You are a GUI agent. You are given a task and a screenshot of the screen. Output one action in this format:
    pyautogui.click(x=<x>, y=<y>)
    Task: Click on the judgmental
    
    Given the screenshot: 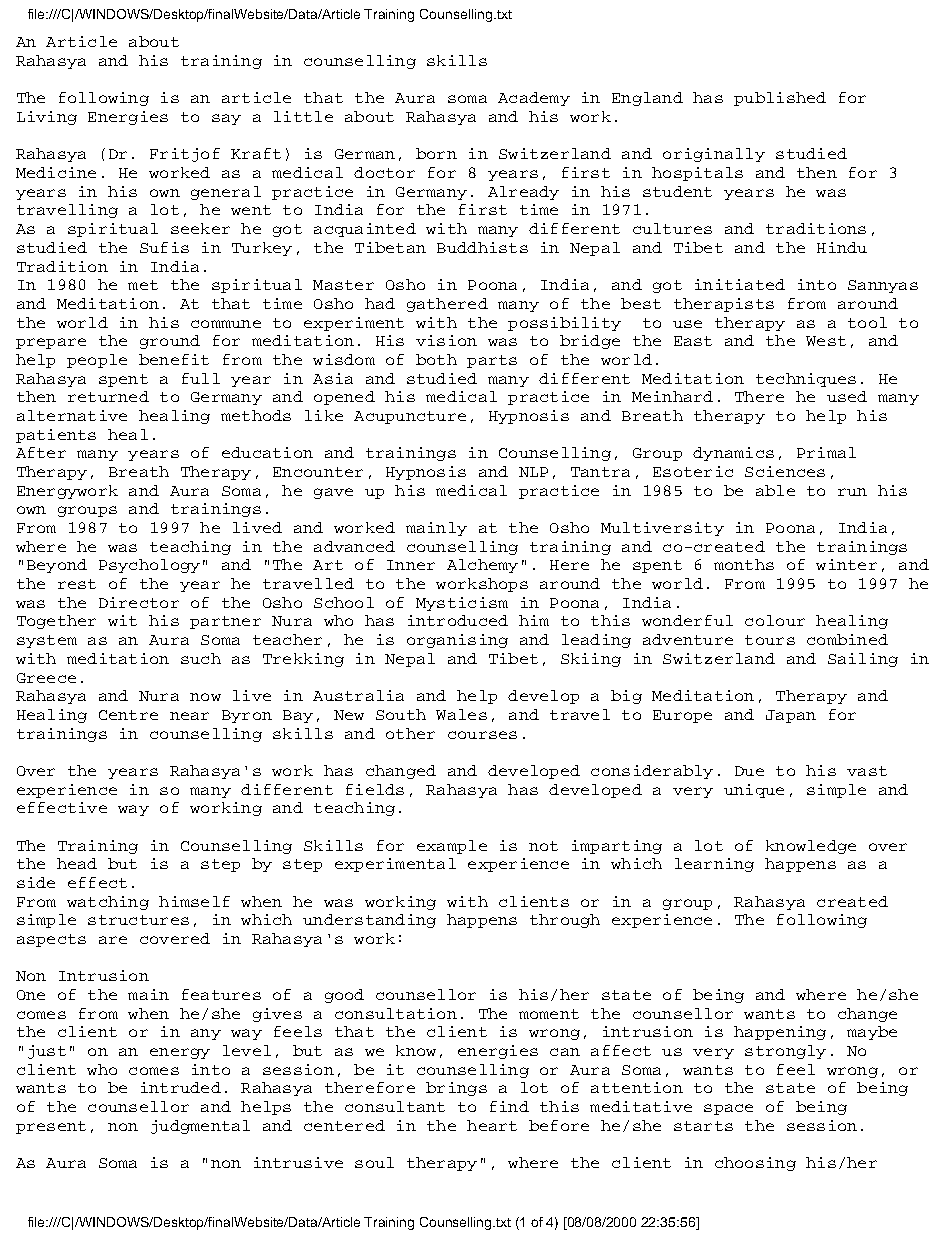 What is the action you would take?
    pyautogui.click(x=200, y=1127)
